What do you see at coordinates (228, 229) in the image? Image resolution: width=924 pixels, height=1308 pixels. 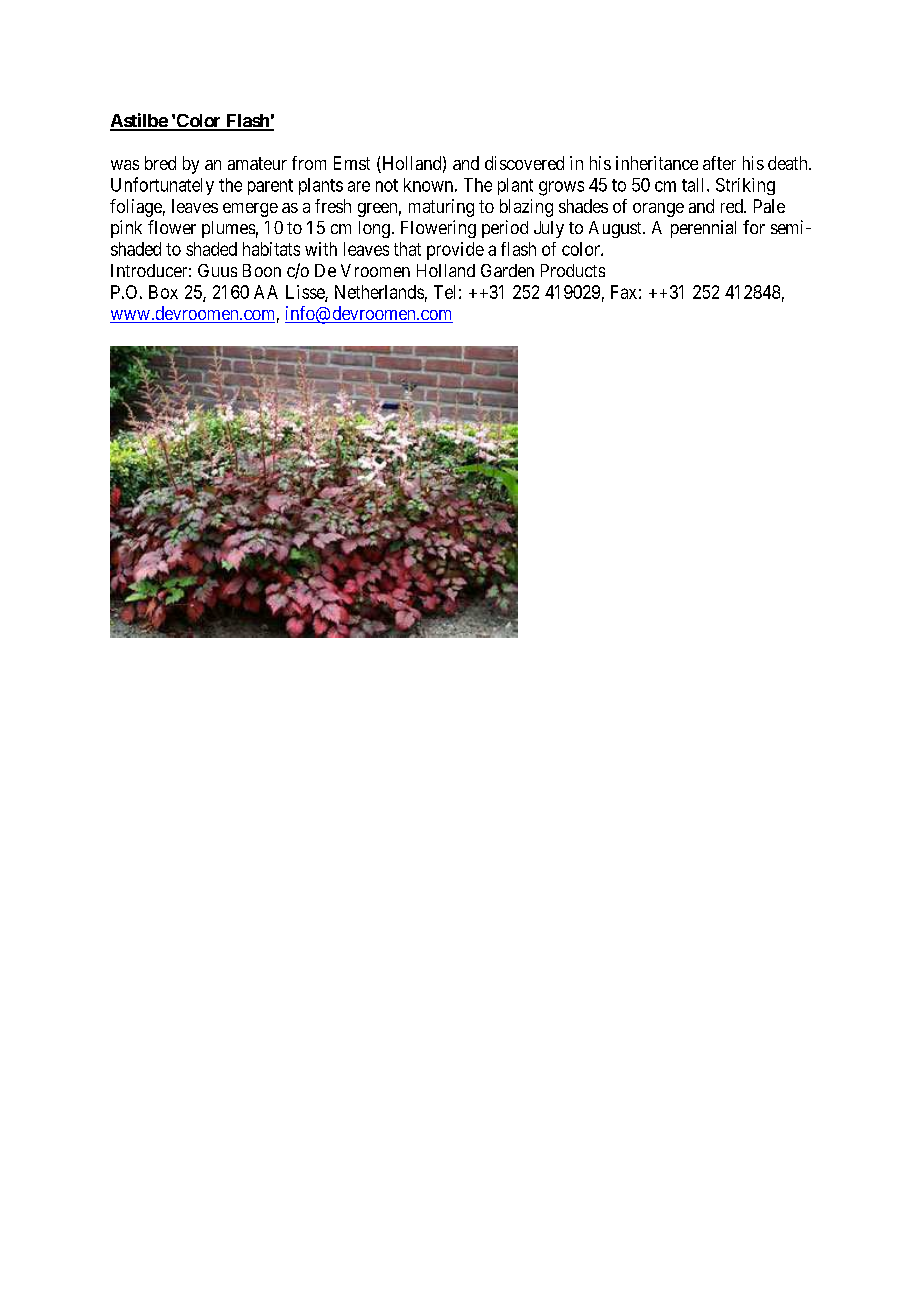 I see `plumes` at bounding box center [228, 229].
